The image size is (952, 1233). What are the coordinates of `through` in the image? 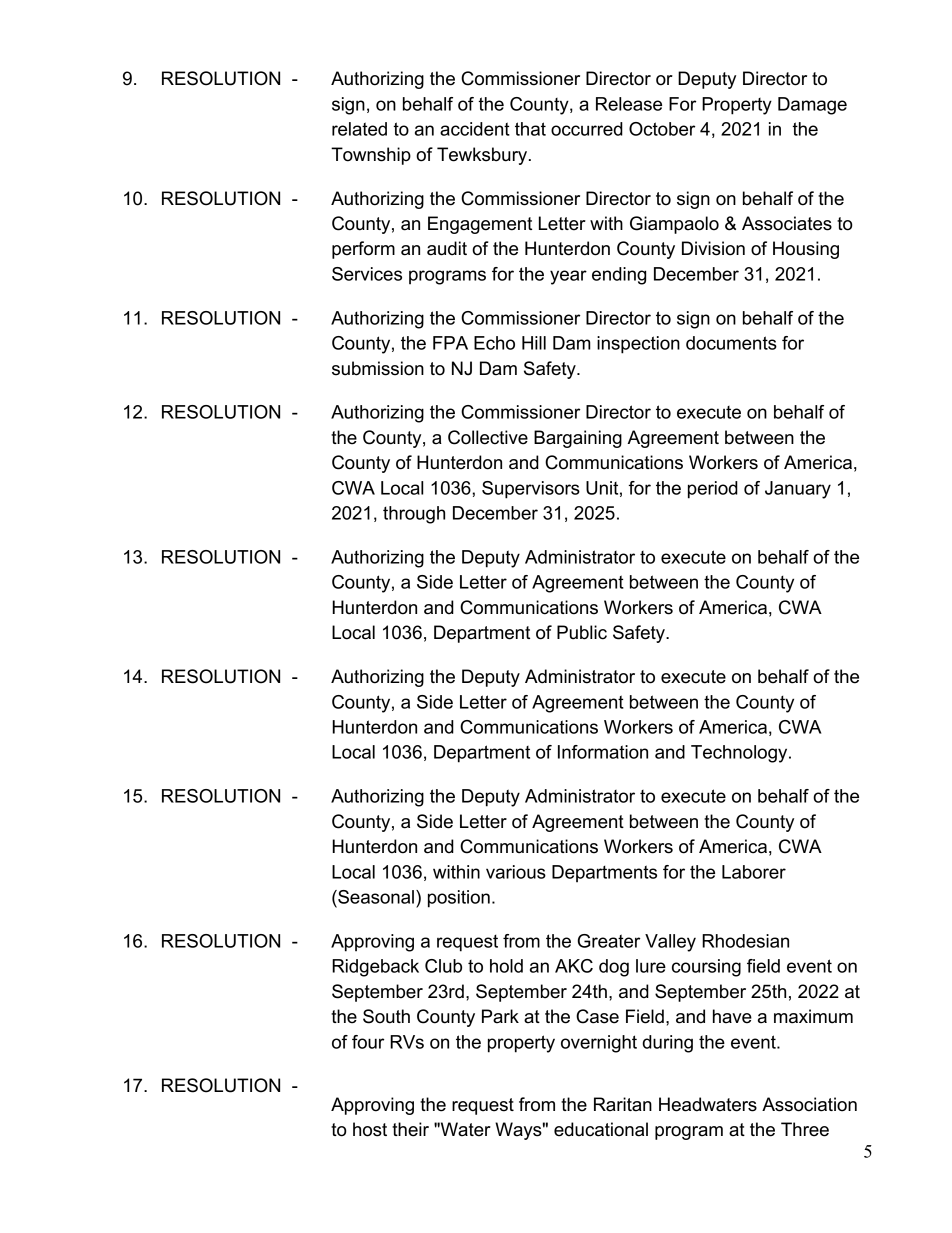 It's located at (414, 515).
